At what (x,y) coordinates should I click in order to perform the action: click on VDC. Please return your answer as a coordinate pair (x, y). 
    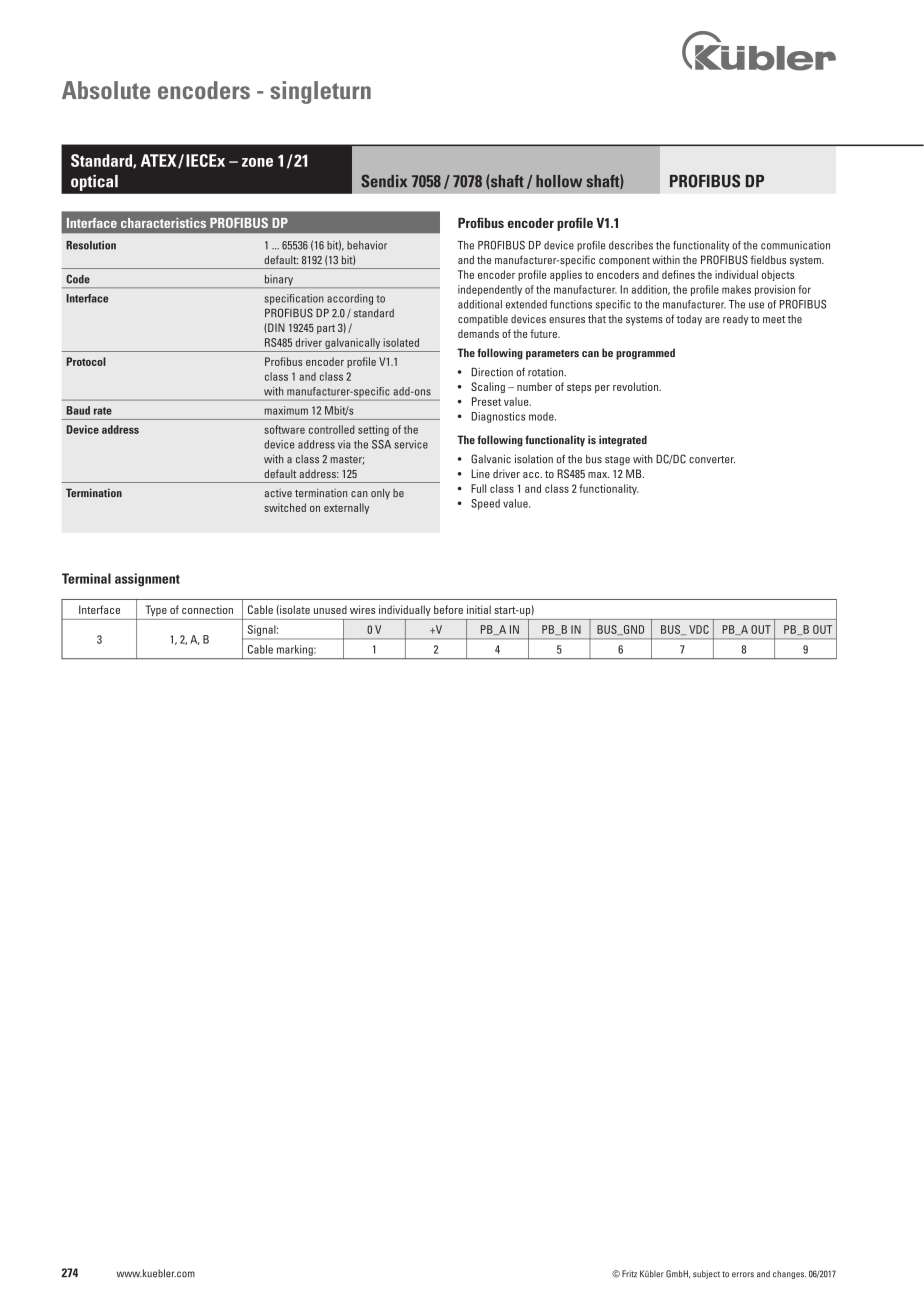
    Looking at the image, I should click on (699, 629).
